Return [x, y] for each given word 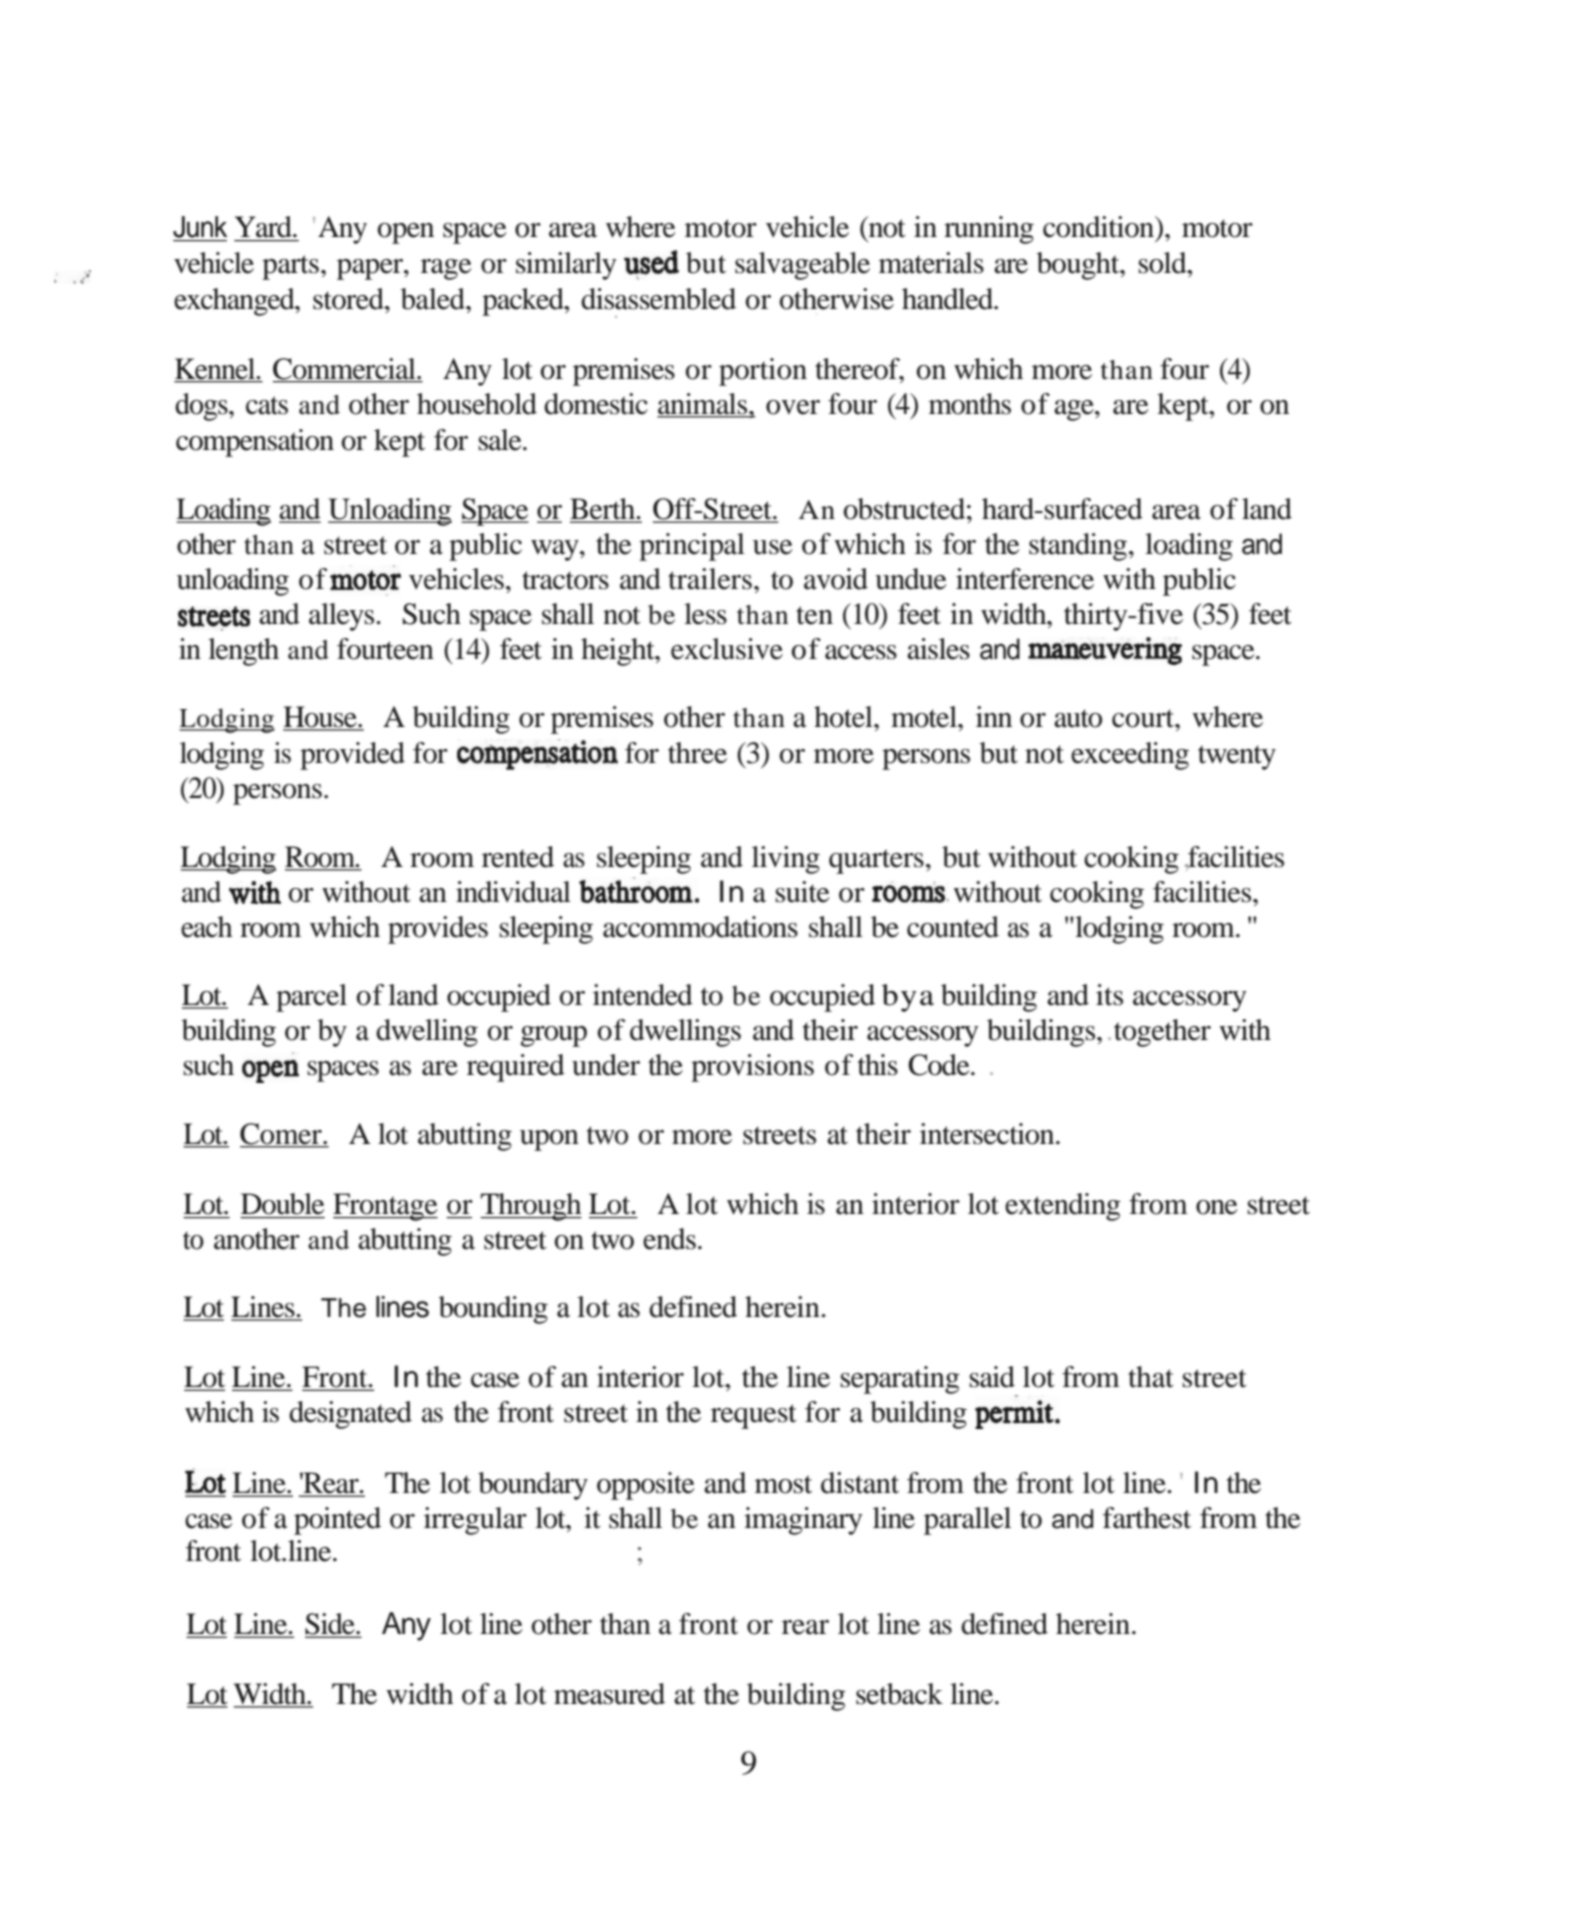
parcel [311, 998]
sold [1163, 263]
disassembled [658, 299]
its [1109, 995]
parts [290, 267]
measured [609, 1694]
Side [331, 1625]
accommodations [700, 927]
